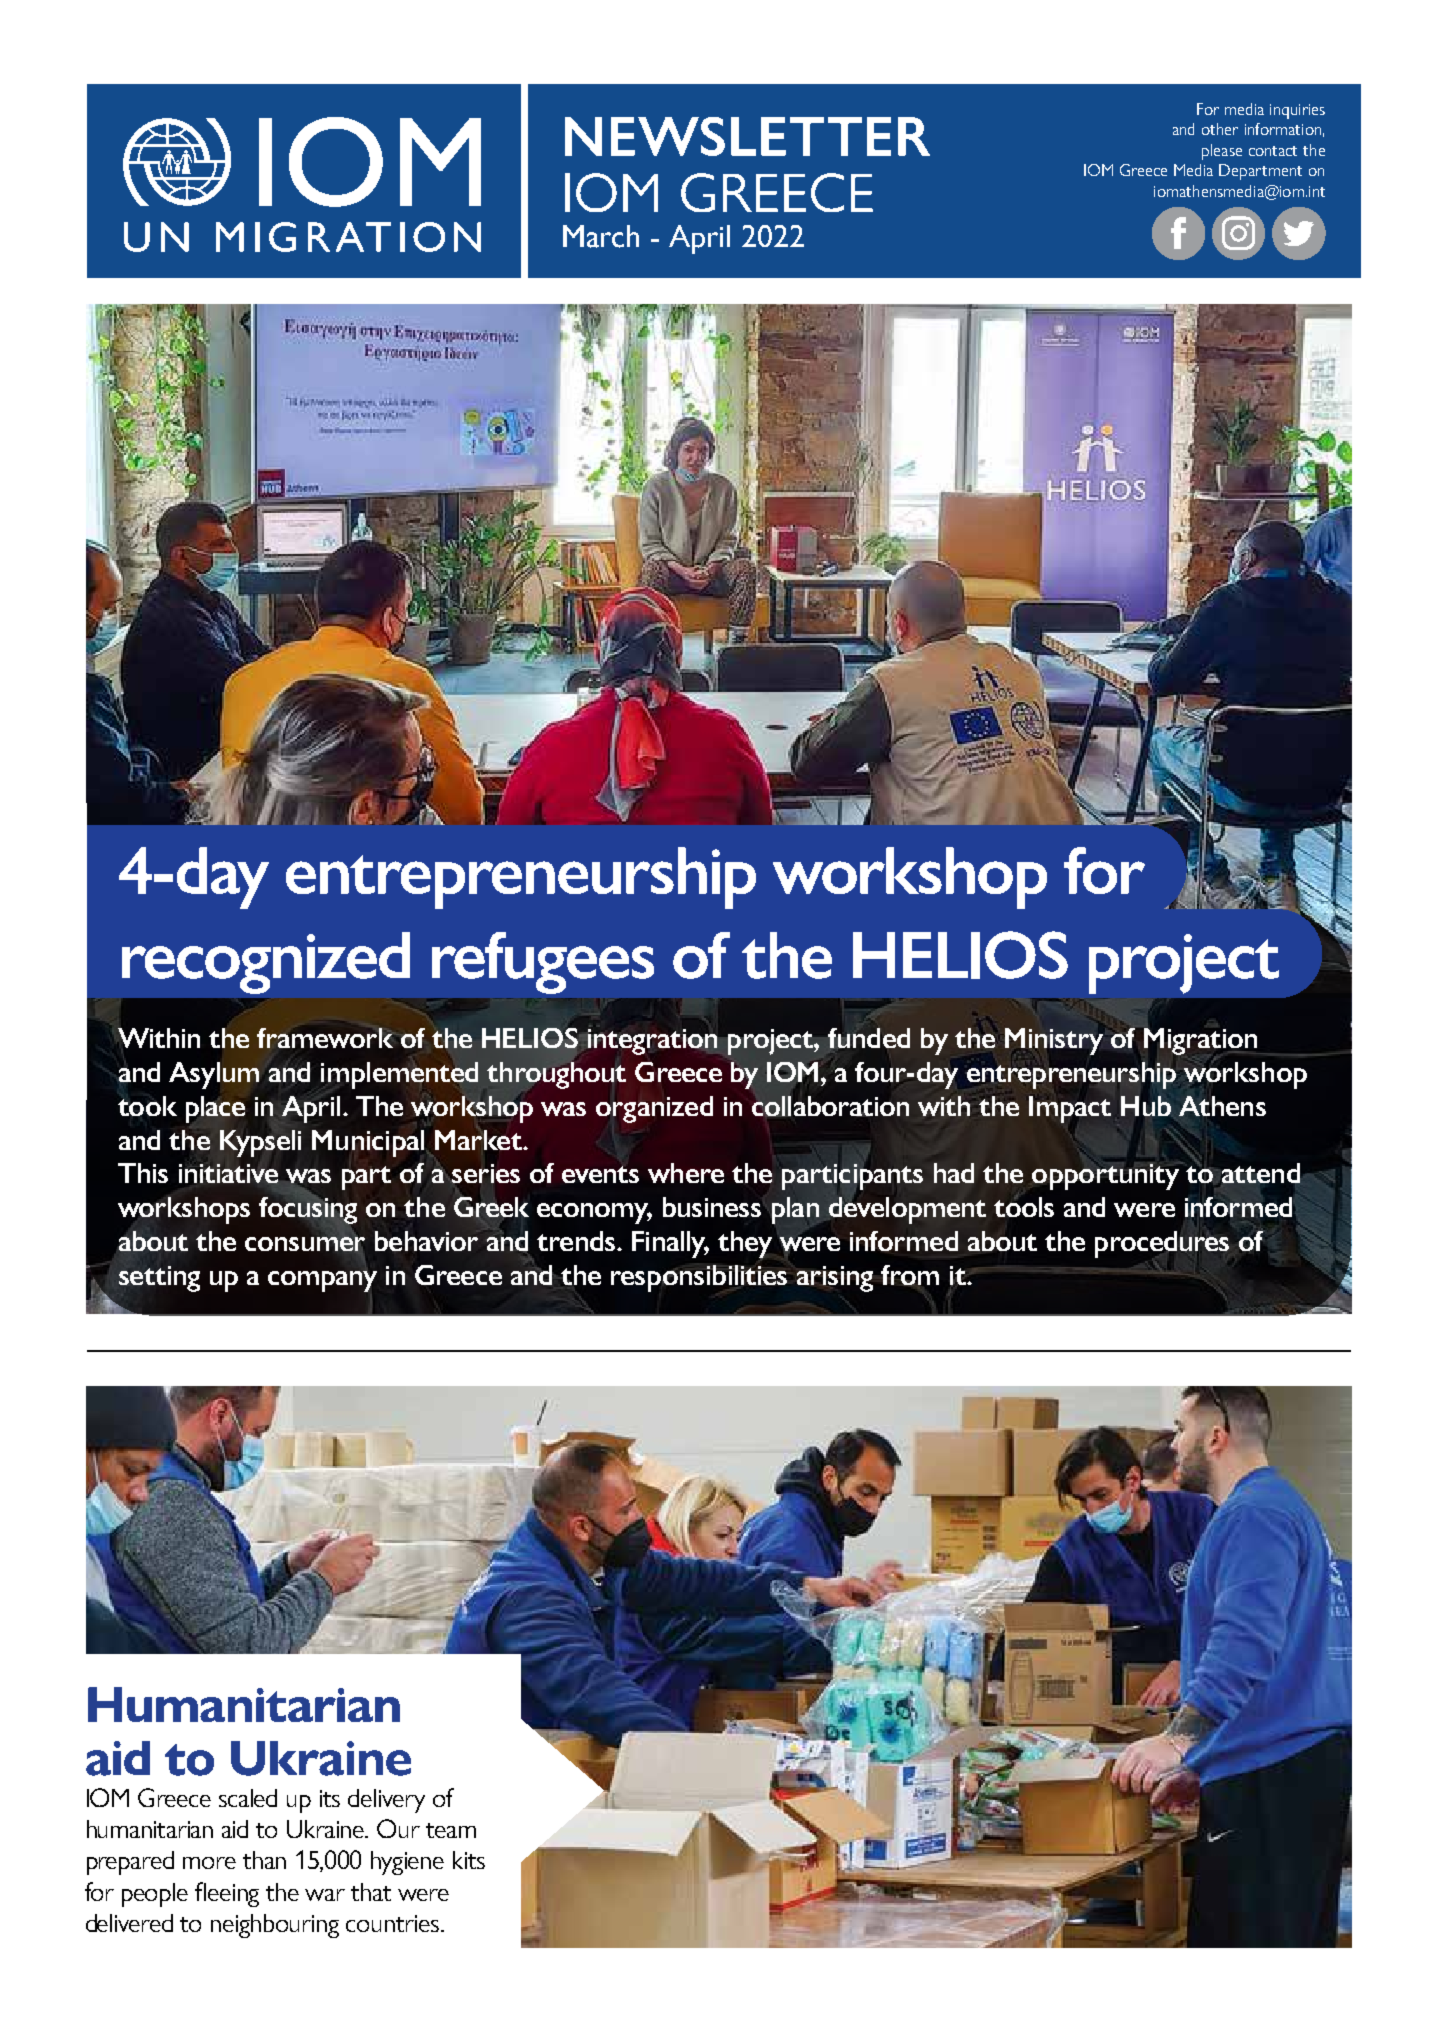 The width and height of the page is (1438, 2034). I want to click on please, so click(1222, 152).
